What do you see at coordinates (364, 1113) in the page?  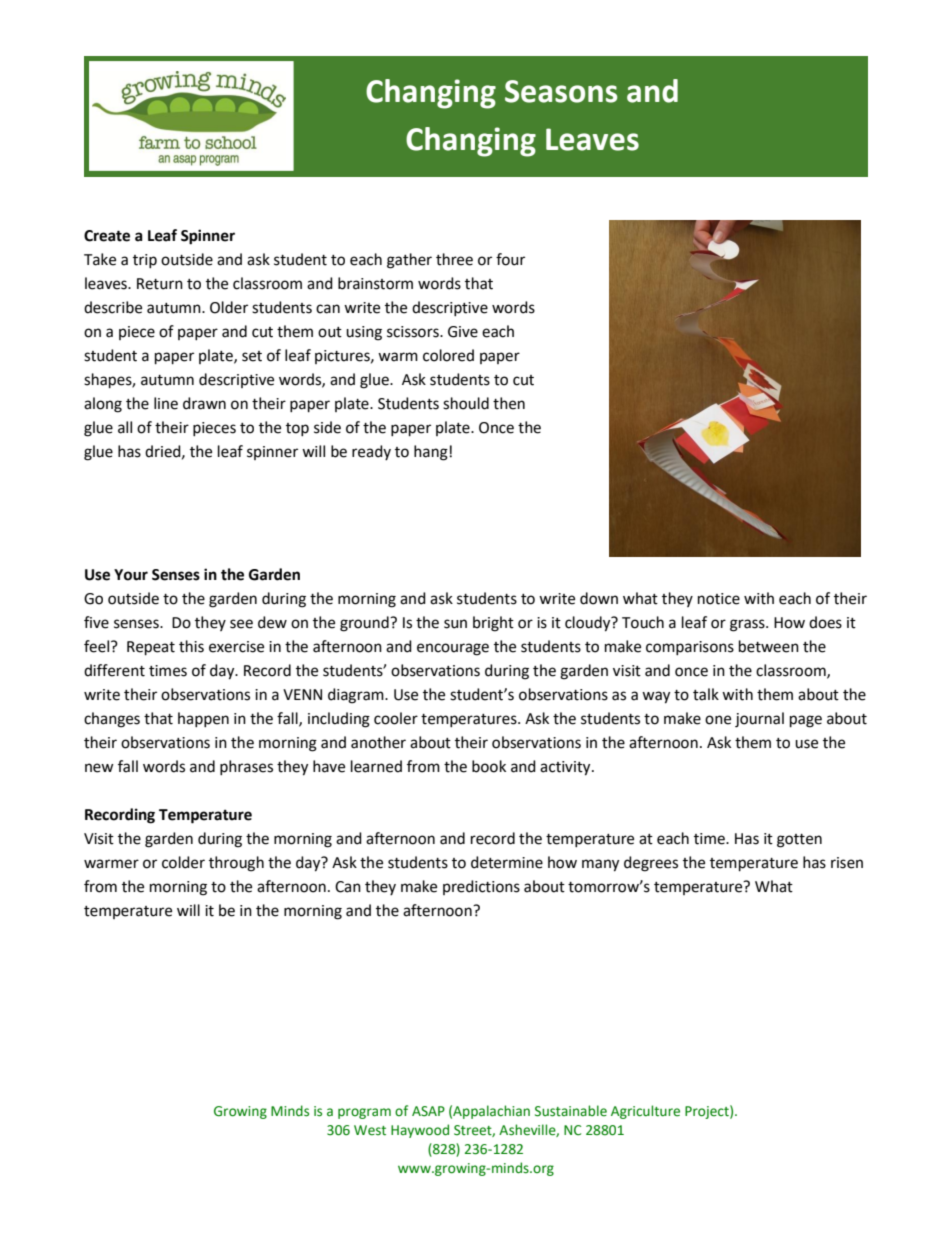 I see `program` at bounding box center [364, 1113].
